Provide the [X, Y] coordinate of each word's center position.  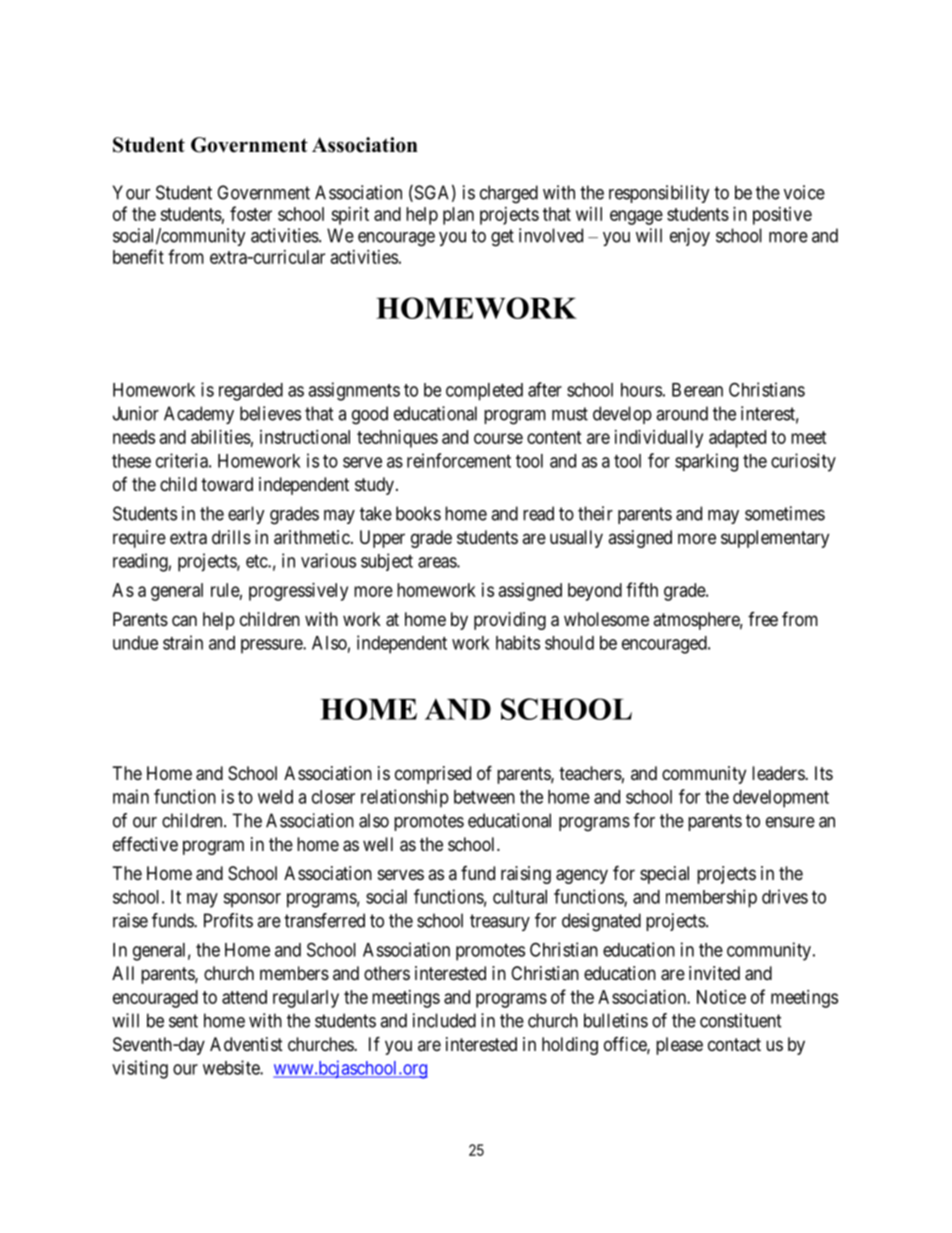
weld [275, 797]
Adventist [246, 1044]
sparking [706, 462]
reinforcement [459, 460]
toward [227, 484]
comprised [433, 775]
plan [458, 216]
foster [251, 213]
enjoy [690, 237]
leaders [779, 773]
